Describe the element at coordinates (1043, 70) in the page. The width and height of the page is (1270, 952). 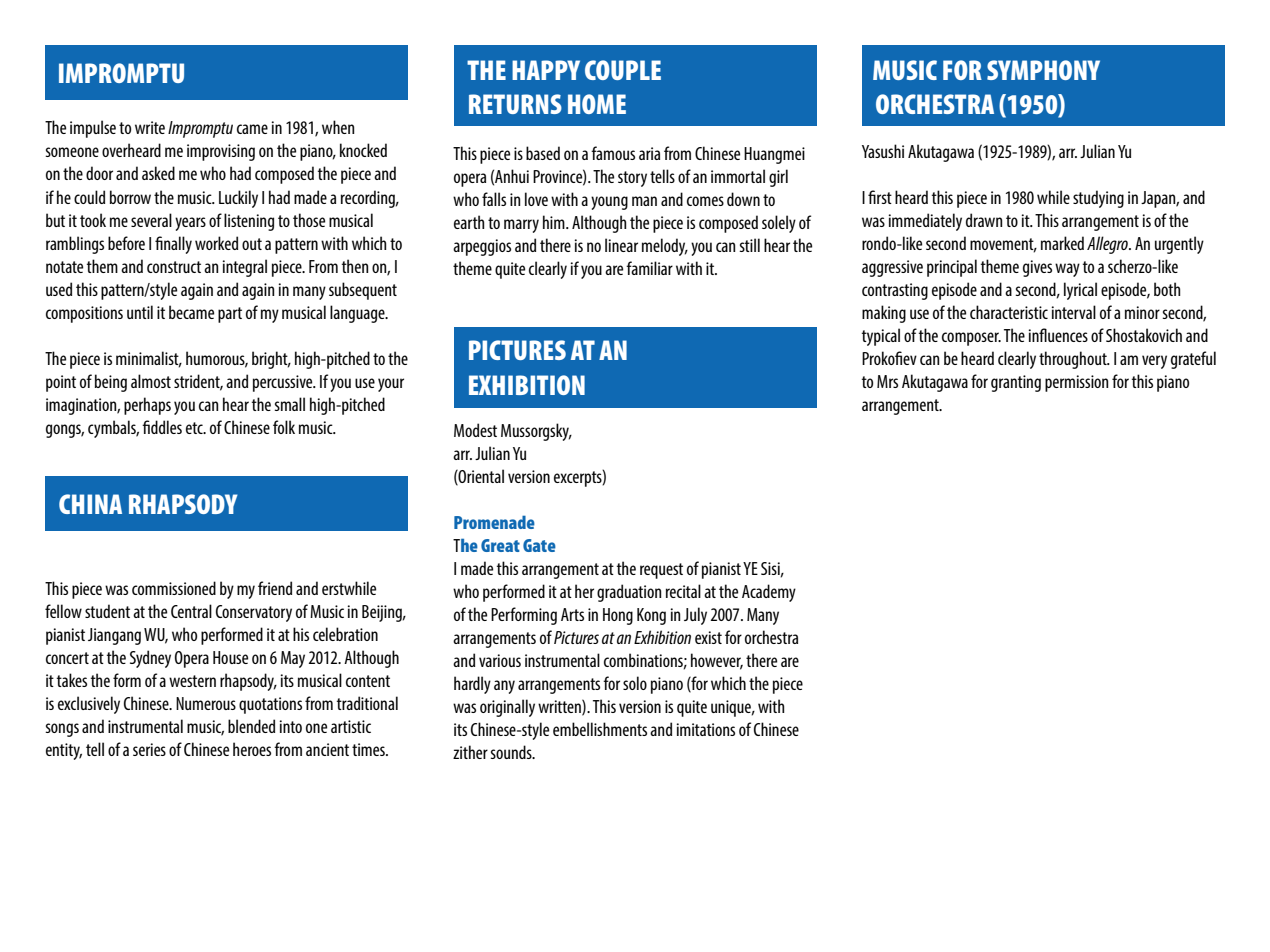
I see `SYMPHONY` at that location.
